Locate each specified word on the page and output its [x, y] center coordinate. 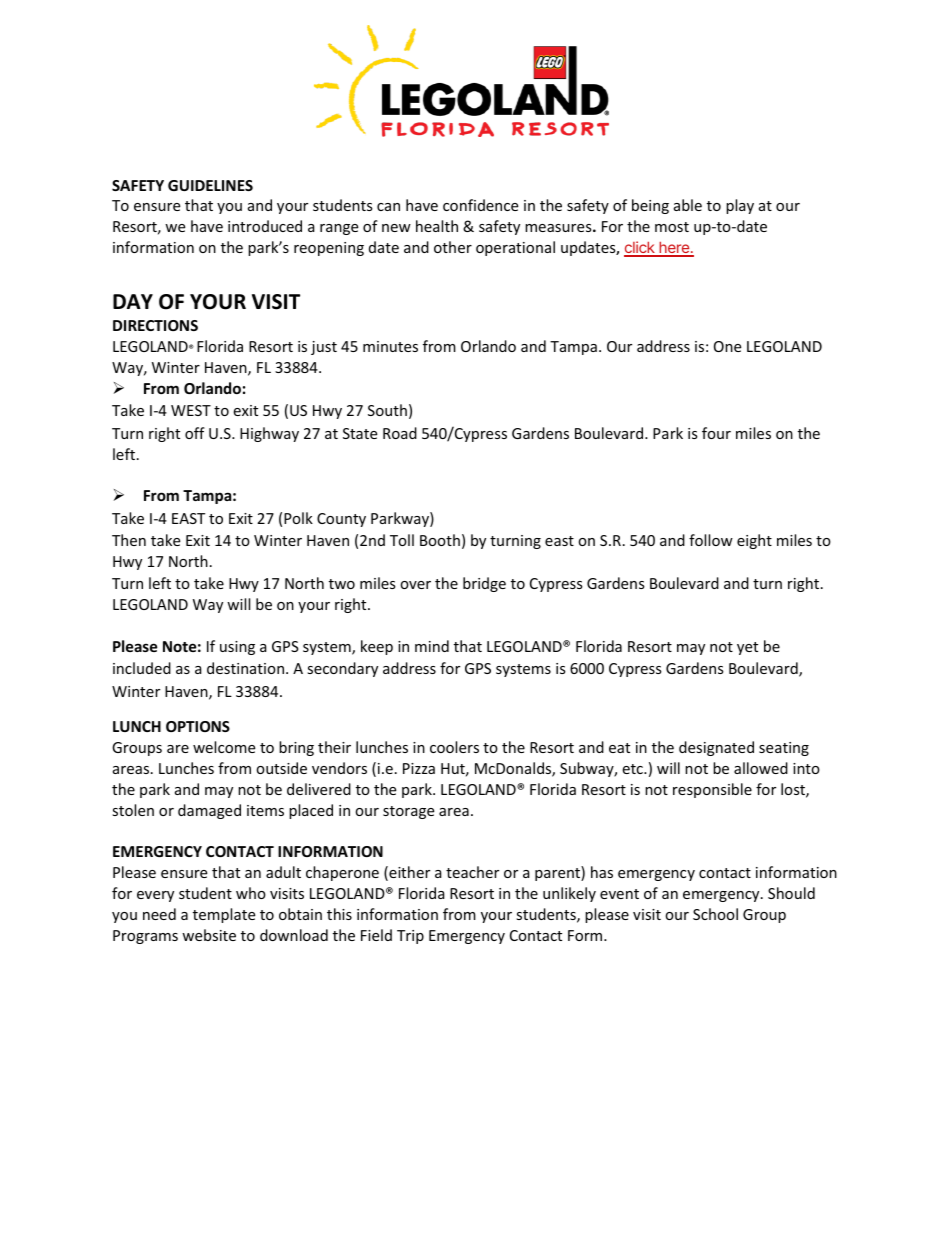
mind [432, 646]
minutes [390, 346]
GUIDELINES [210, 185]
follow [711, 540]
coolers [454, 747]
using [237, 648]
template [224, 915]
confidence [480, 205]
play [740, 206]
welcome [224, 747]
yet [747, 648]
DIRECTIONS [155, 325]
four [716, 433]
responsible [712, 790]
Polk [298, 518]
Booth [440, 540]
